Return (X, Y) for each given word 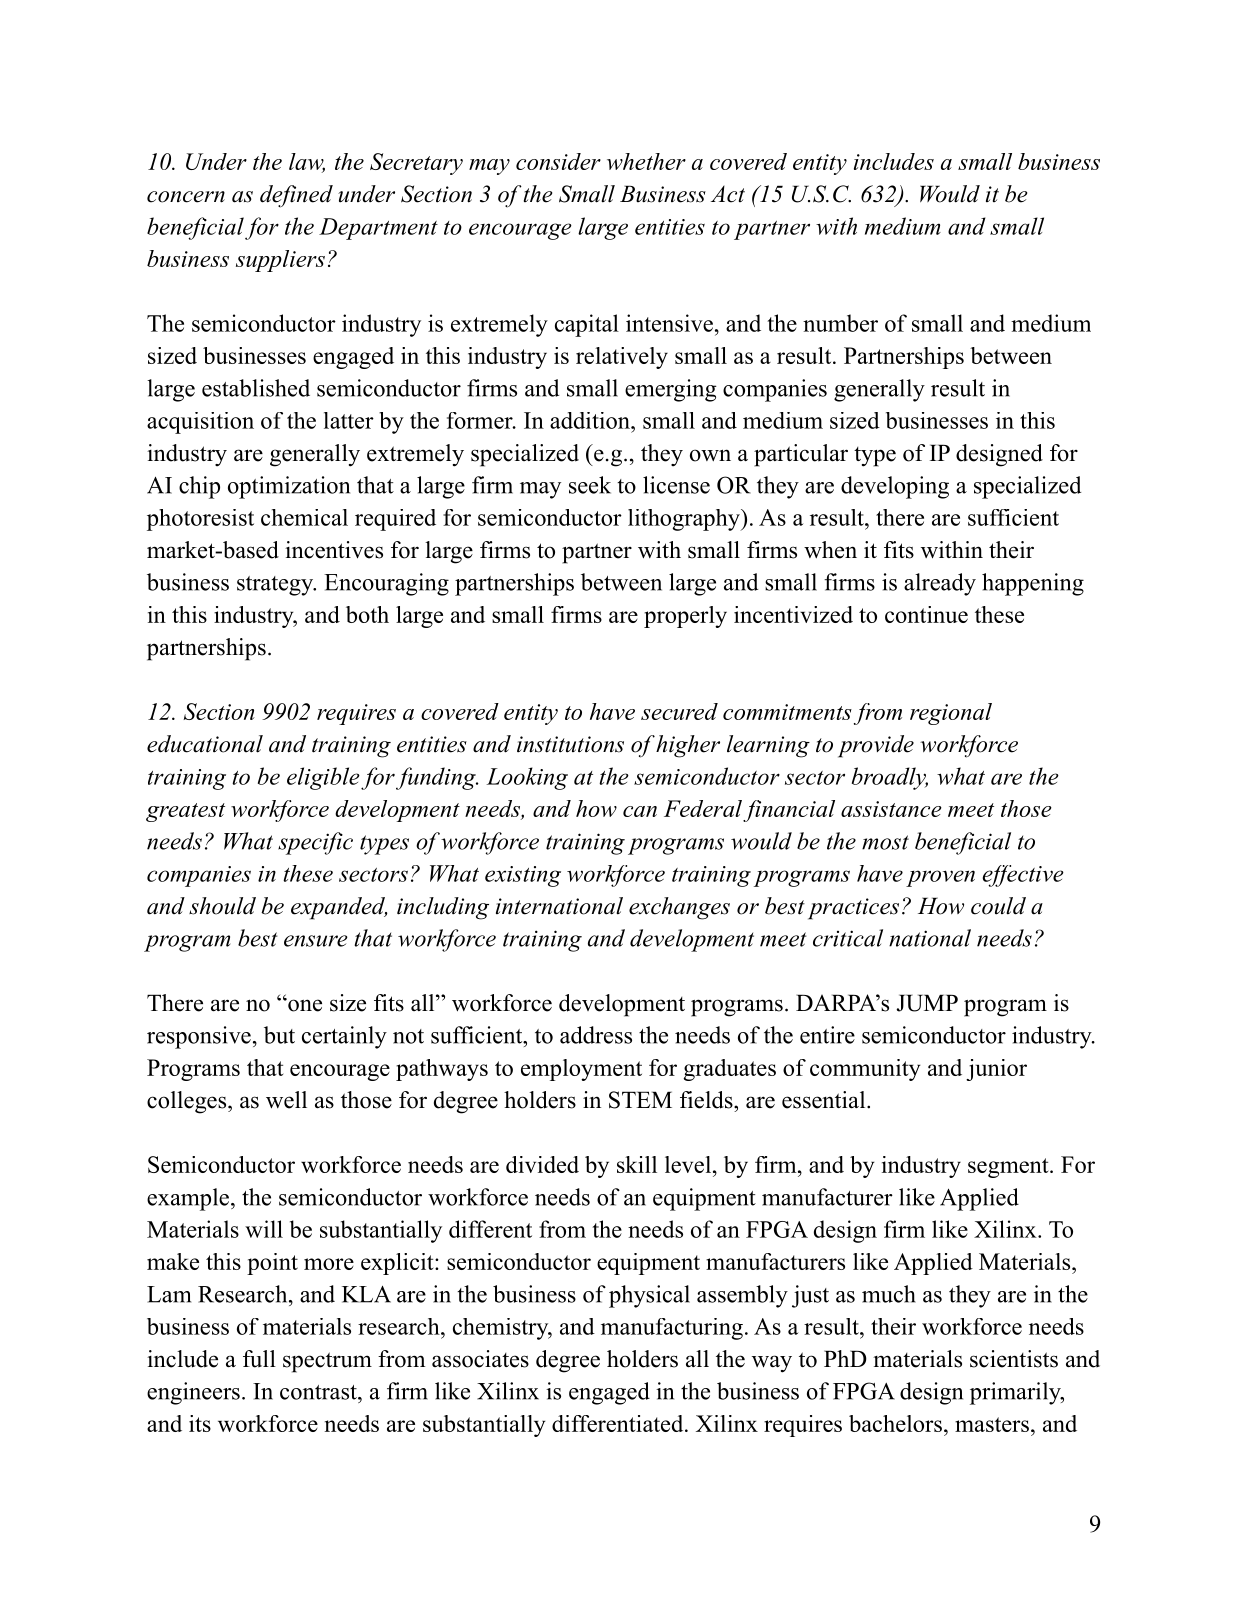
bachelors (895, 1423)
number (840, 323)
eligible (323, 778)
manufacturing (672, 1329)
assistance (891, 809)
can (640, 811)
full (259, 1359)
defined (296, 196)
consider (558, 161)
